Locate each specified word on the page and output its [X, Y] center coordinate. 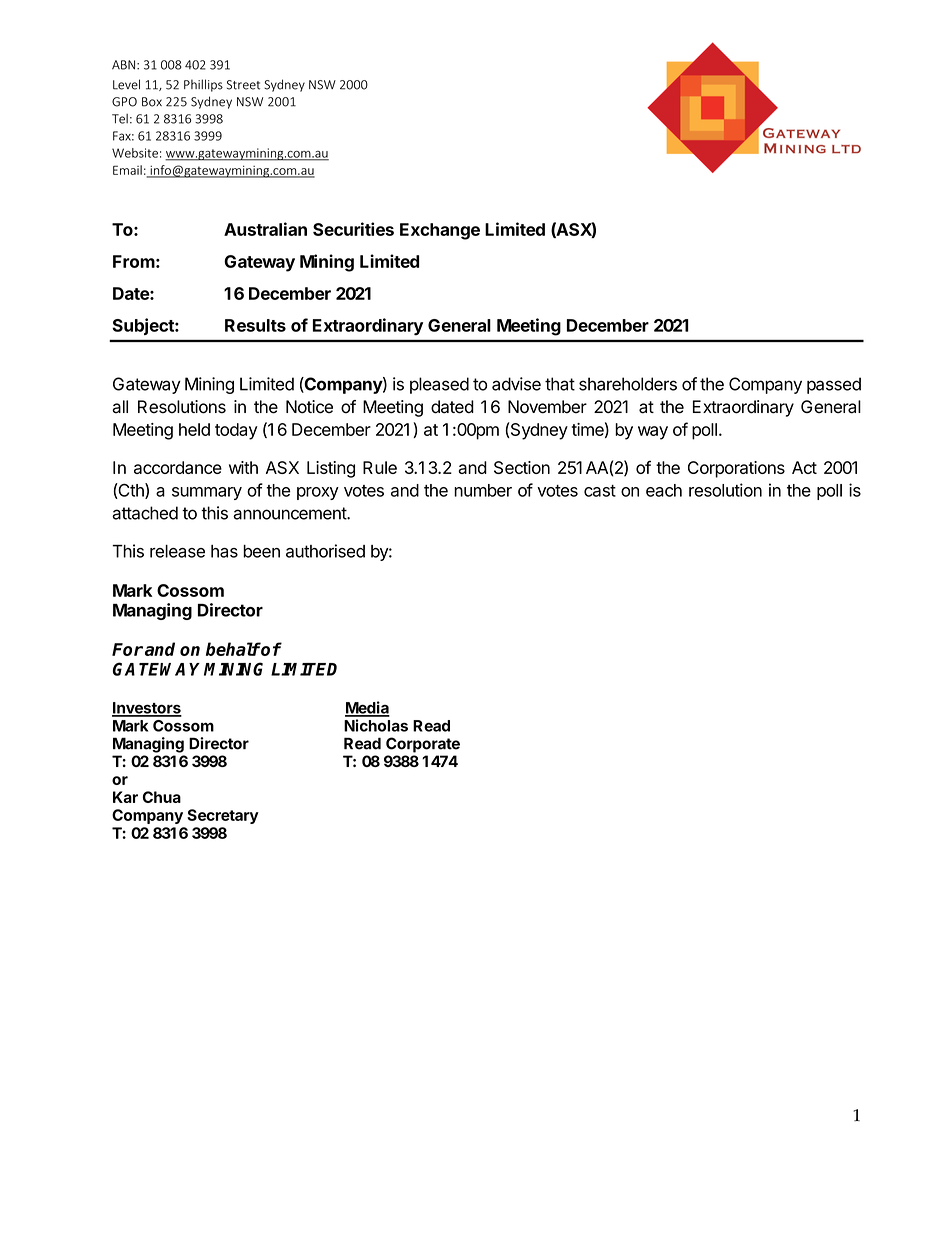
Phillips [203, 85]
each [664, 490]
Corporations [736, 469]
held [194, 429]
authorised [325, 551]
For [127, 649]
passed [834, 385]
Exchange [440, 231]
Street [243, 85]
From [134, 261]
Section [522, 467]
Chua [162, 797]
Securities [353, 229]
